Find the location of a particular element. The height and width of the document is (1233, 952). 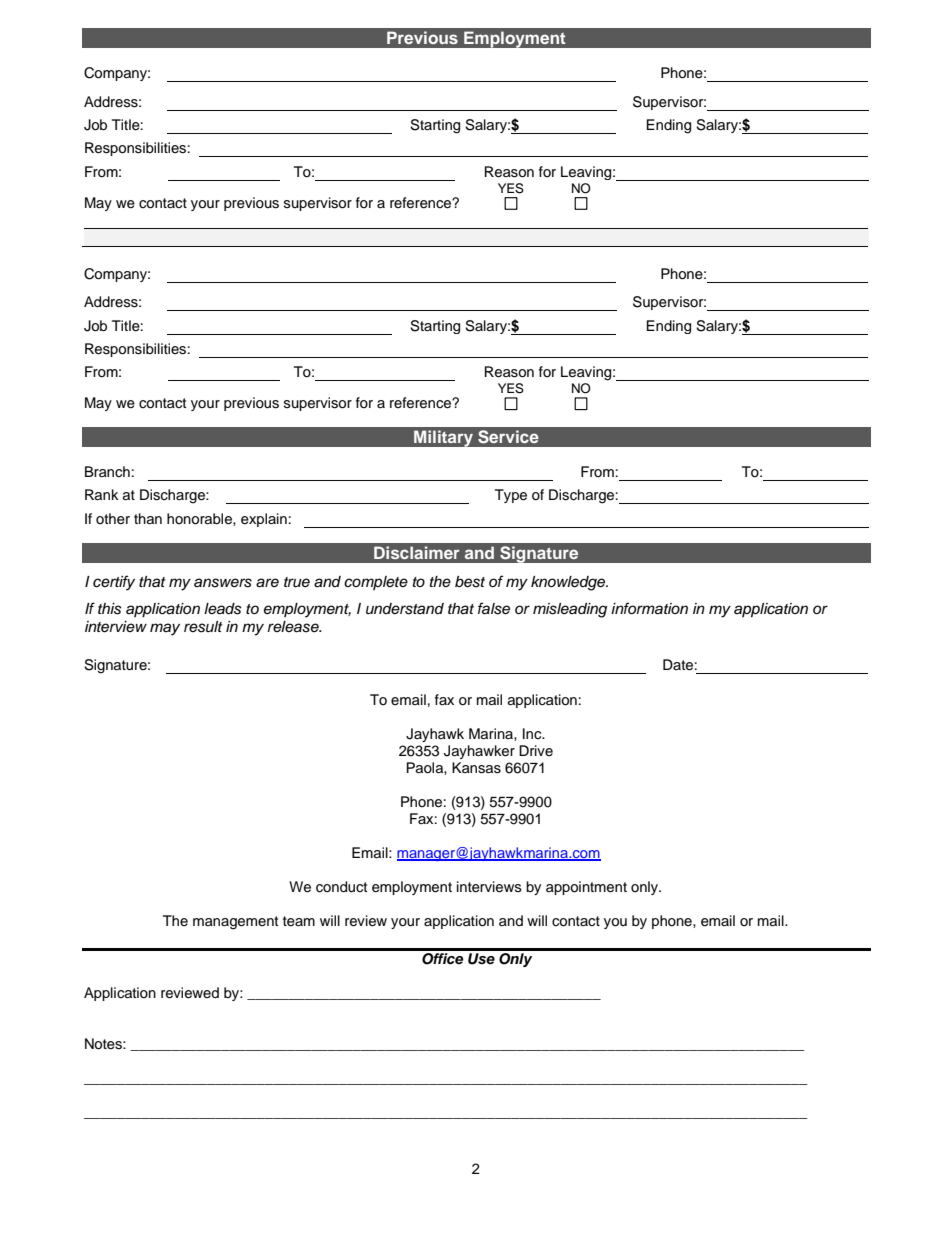

Drive is located at coordinates (536, 750).
